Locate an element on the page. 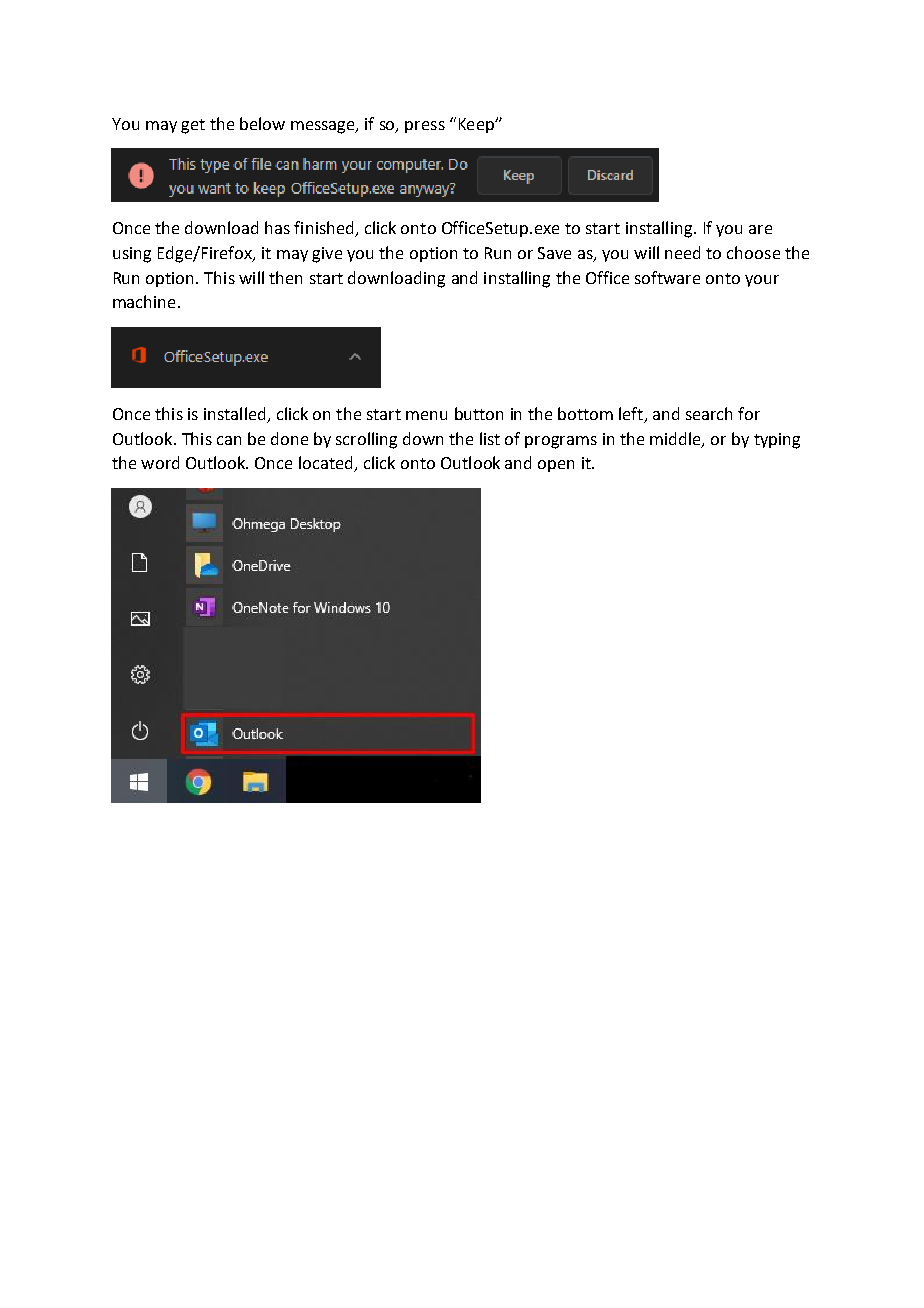  press is located at coordinates (425, 127).
